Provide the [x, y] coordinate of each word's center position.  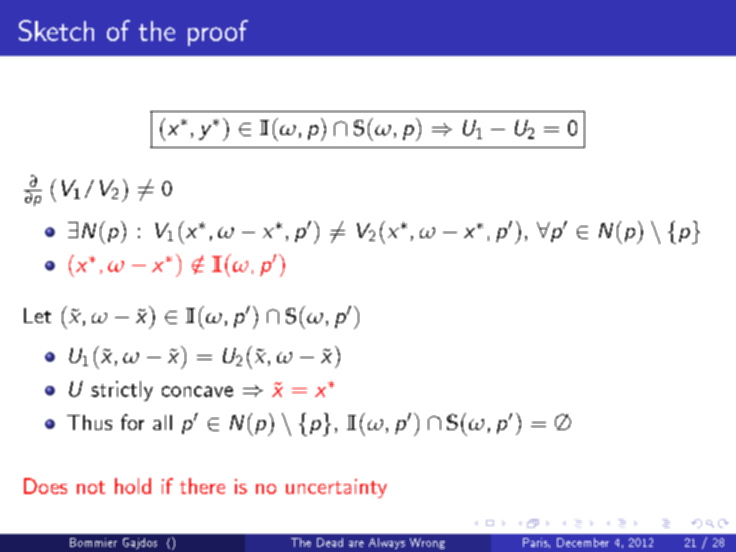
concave [197, 391]
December [583, 542]
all [162, 422]
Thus [89, 422]
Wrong [427, 543]
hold [133, 486]
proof [218, 33]
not [91, 487]
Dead [330, 542]
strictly [122, 391]
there [202, 486]
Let [37, 315]
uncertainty [336, 488]
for [132, 422]
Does [45, 486]
